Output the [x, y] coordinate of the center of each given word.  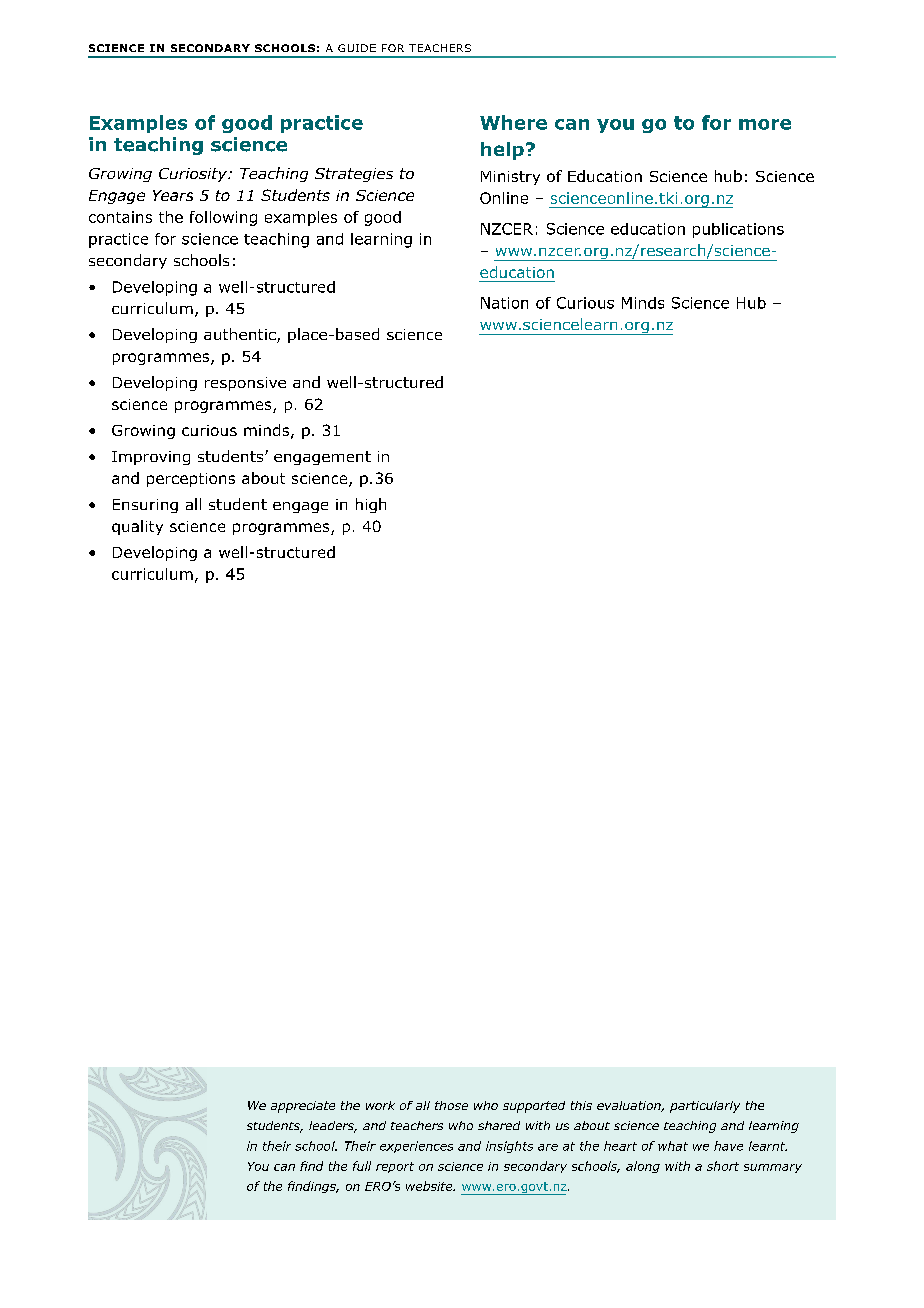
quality [137, 527]
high [371, 505]
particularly [705, 1107]
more [765, 124]
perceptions [191, 480]
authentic [241, 335]
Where [513, 122]
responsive [245, 384]
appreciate [303, 1107]
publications [738, 230]
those [451, 1105]
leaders [332, 1127]
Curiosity [194, 175]
